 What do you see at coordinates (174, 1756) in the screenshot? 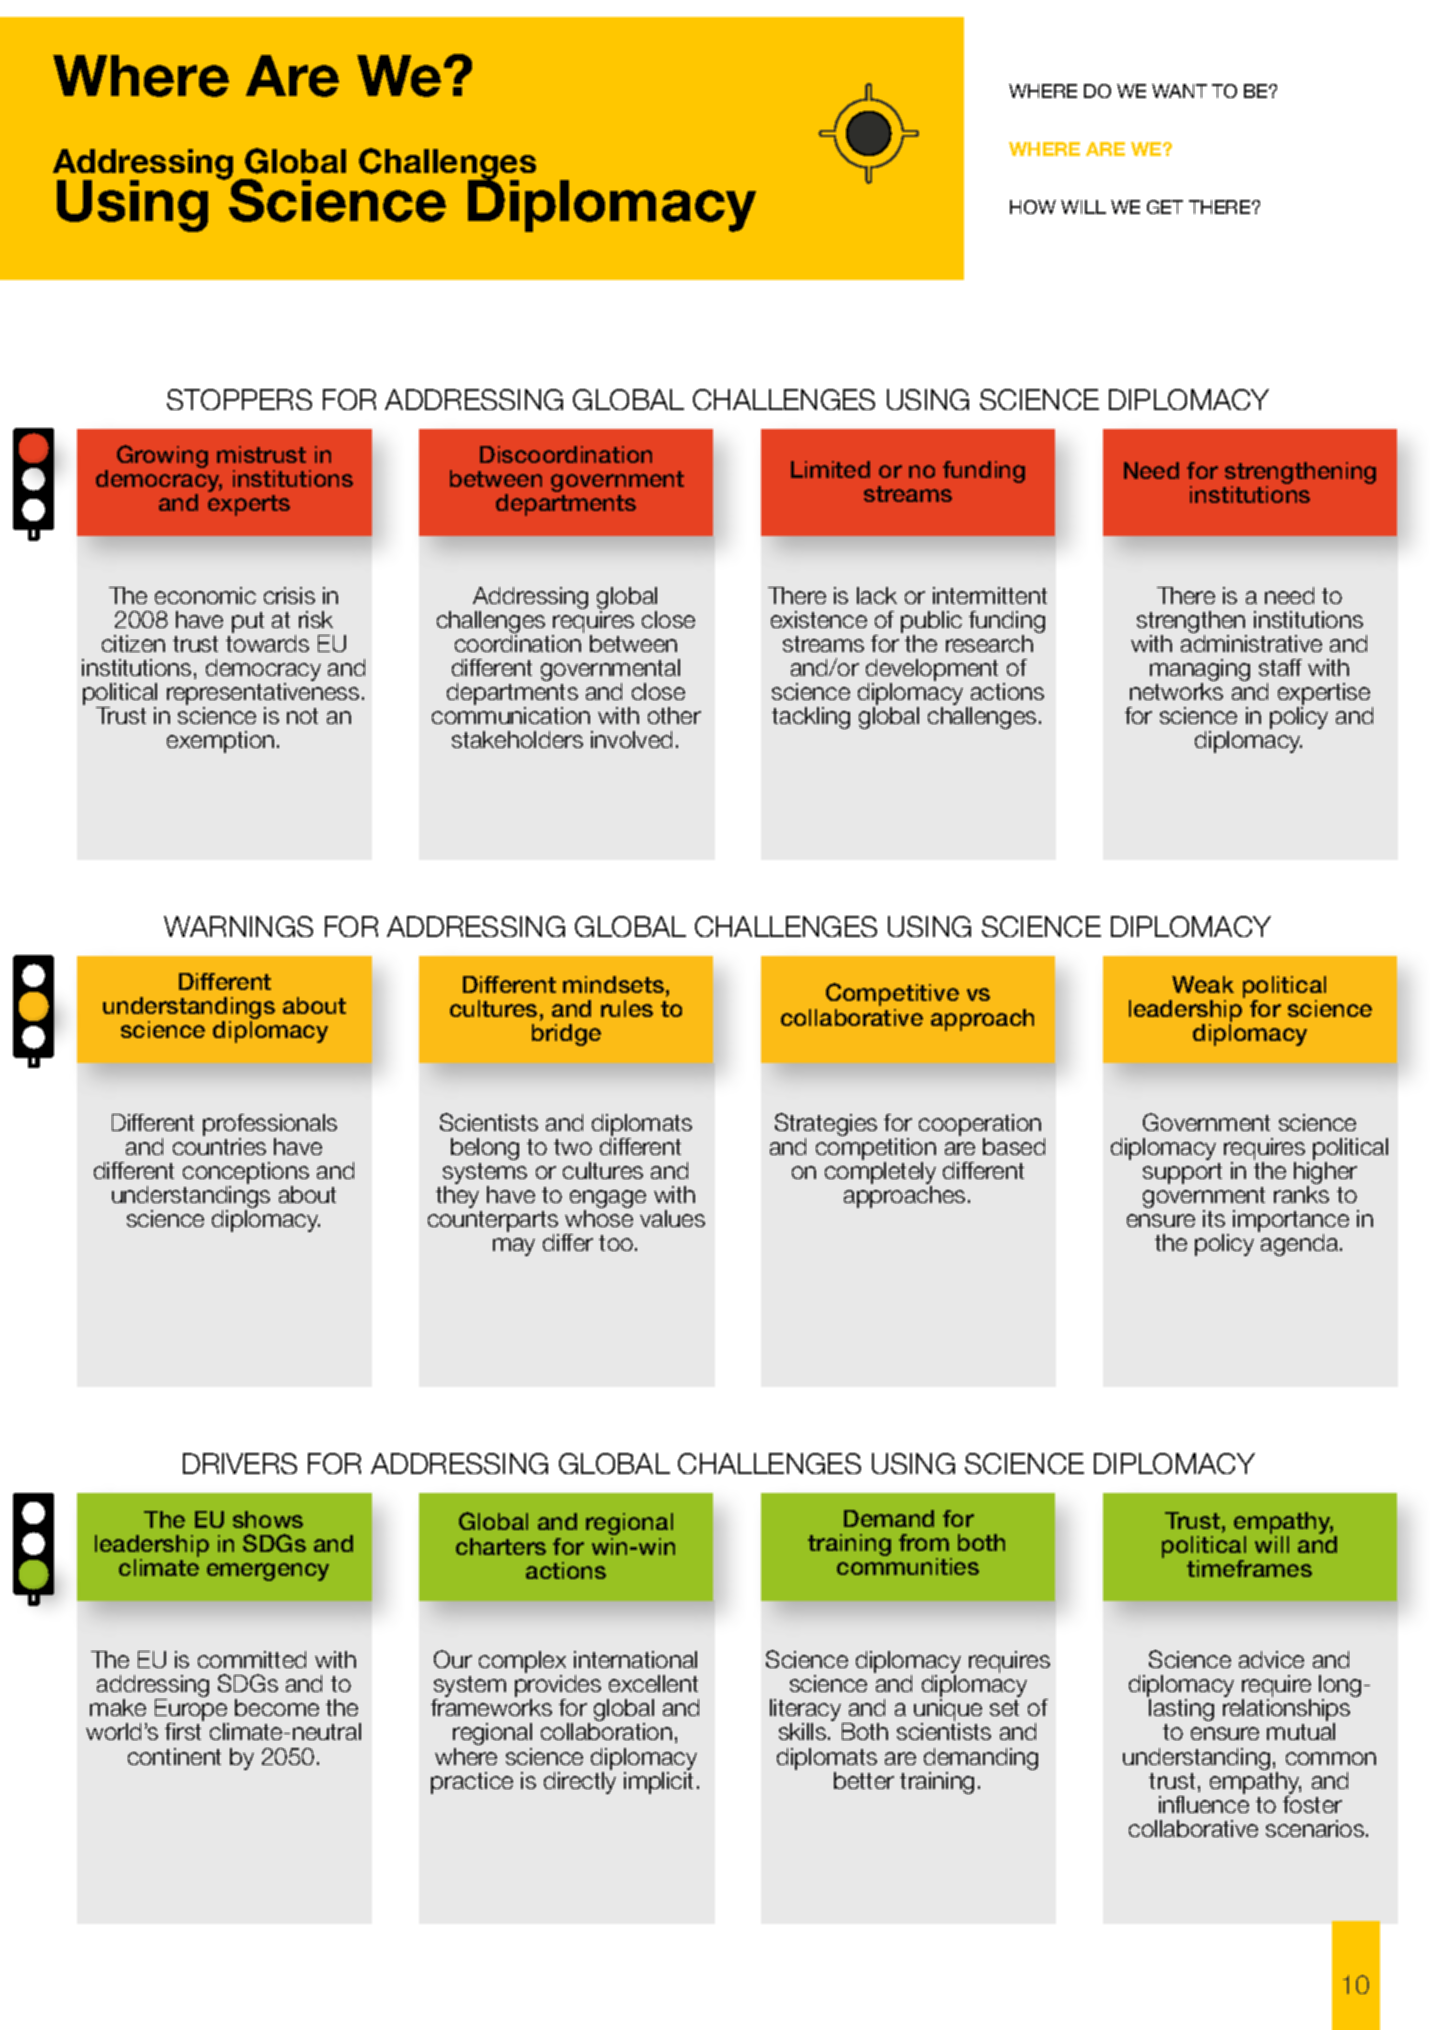
I see `continent` at bounding box center [174, 1756].
